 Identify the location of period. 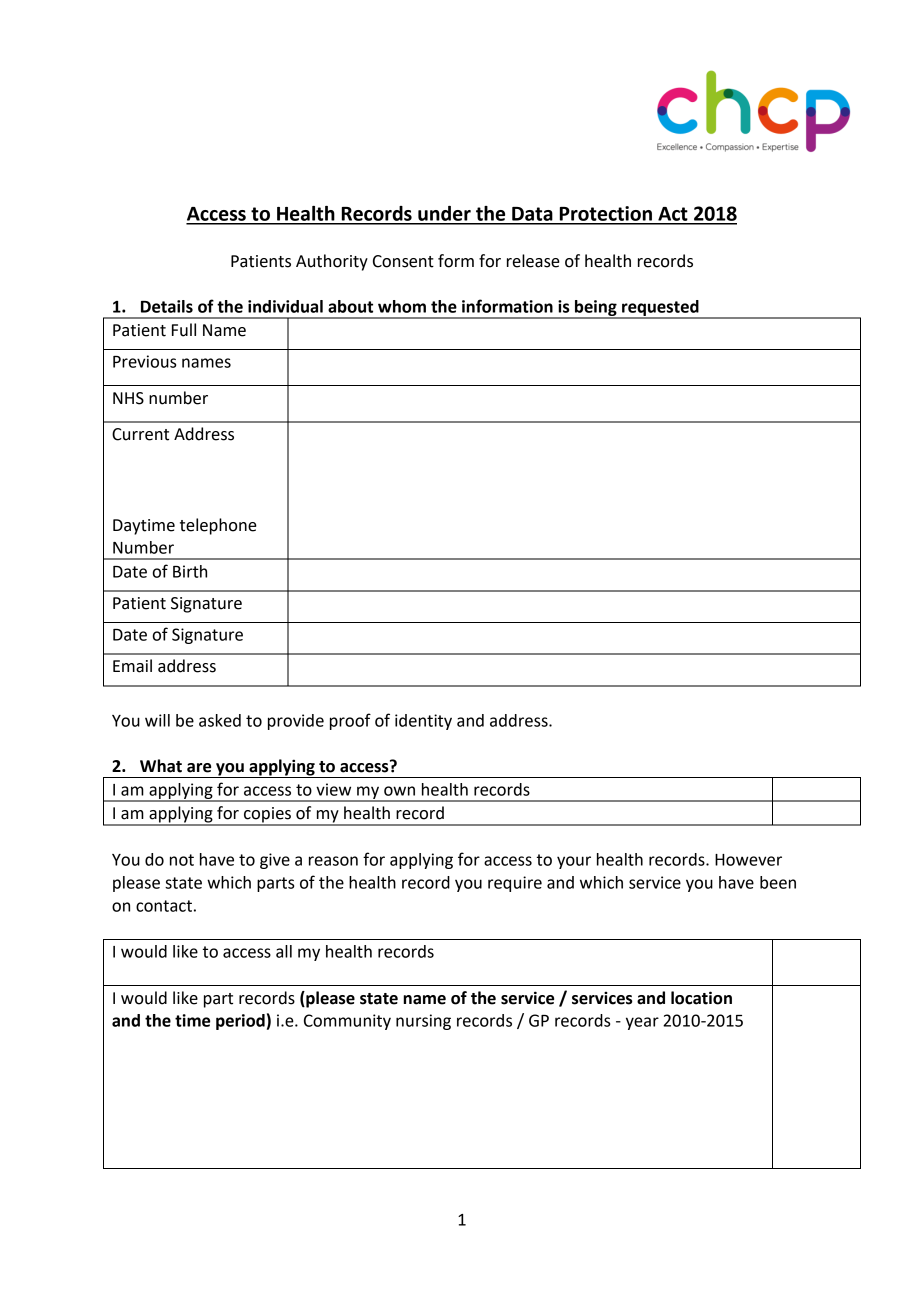
(240, 1022).
